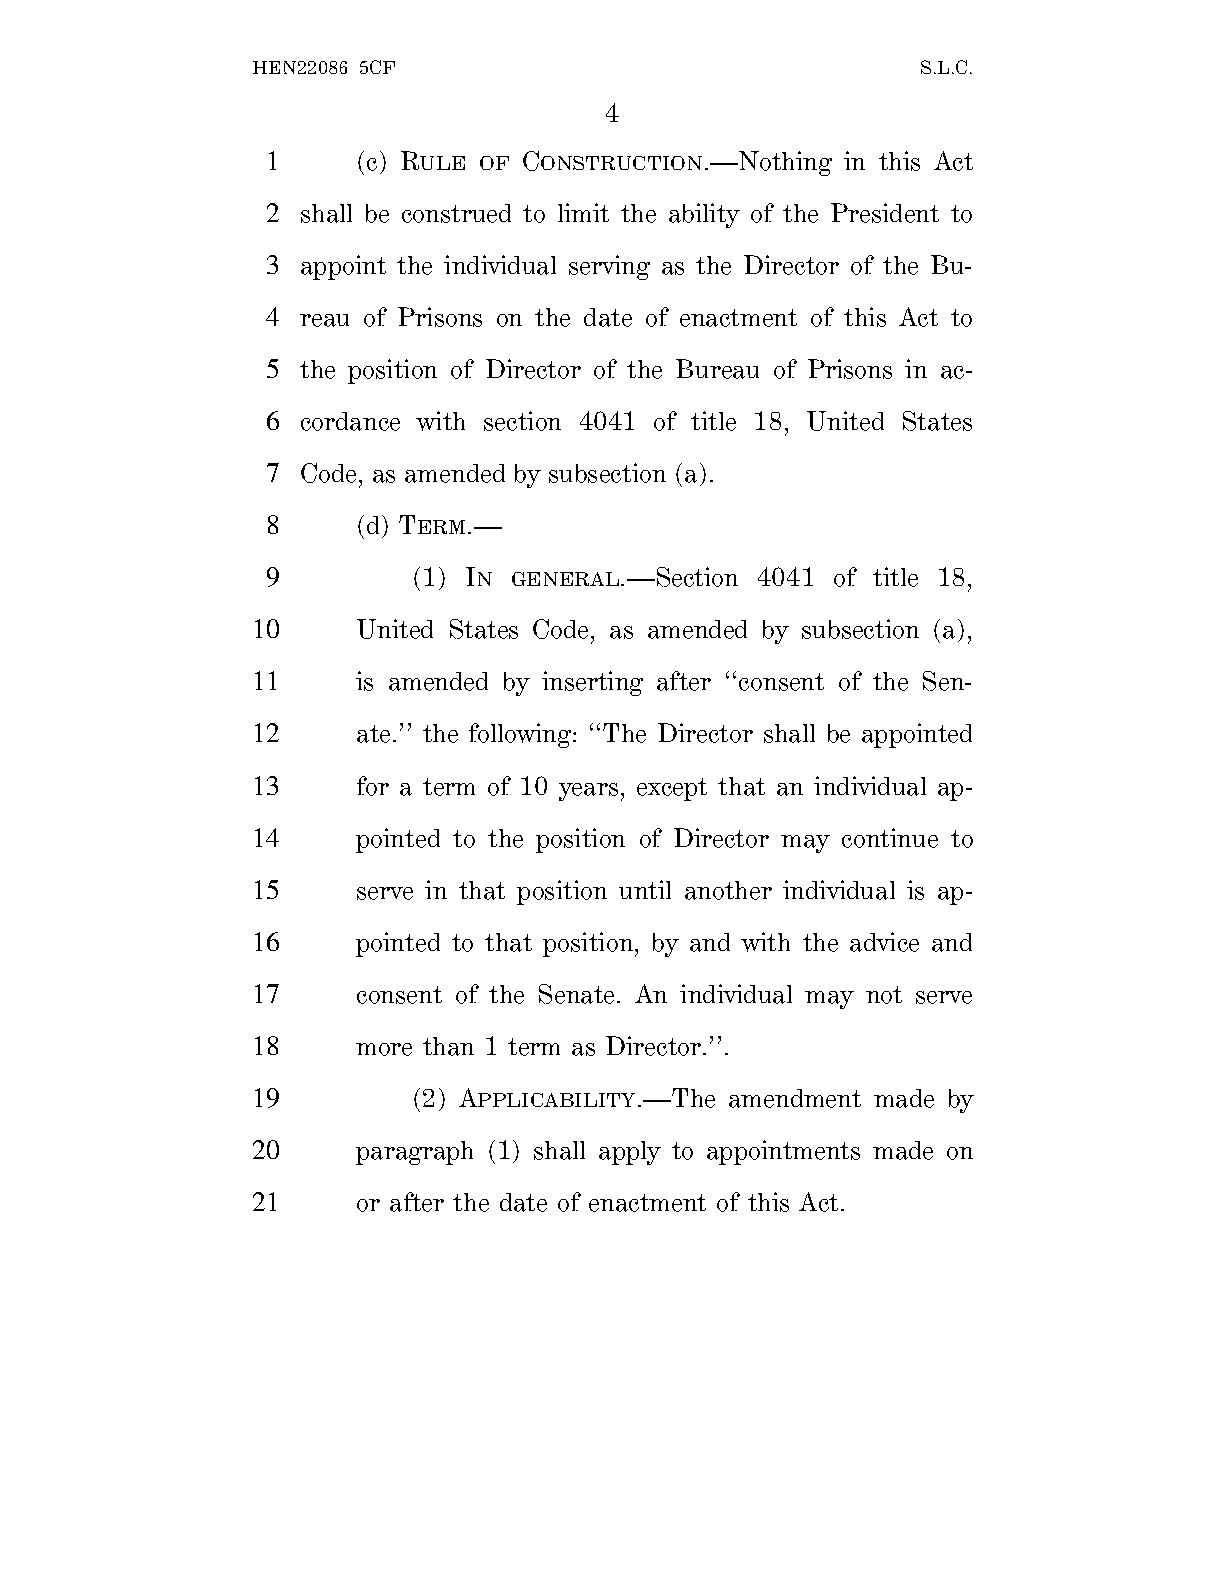 Image resolution: width=1226 pixels, height=1586 pixels. What do you see at coordinates (583, 212) in the screenshot?
I see `limit` at bounding box center [583, 212].
